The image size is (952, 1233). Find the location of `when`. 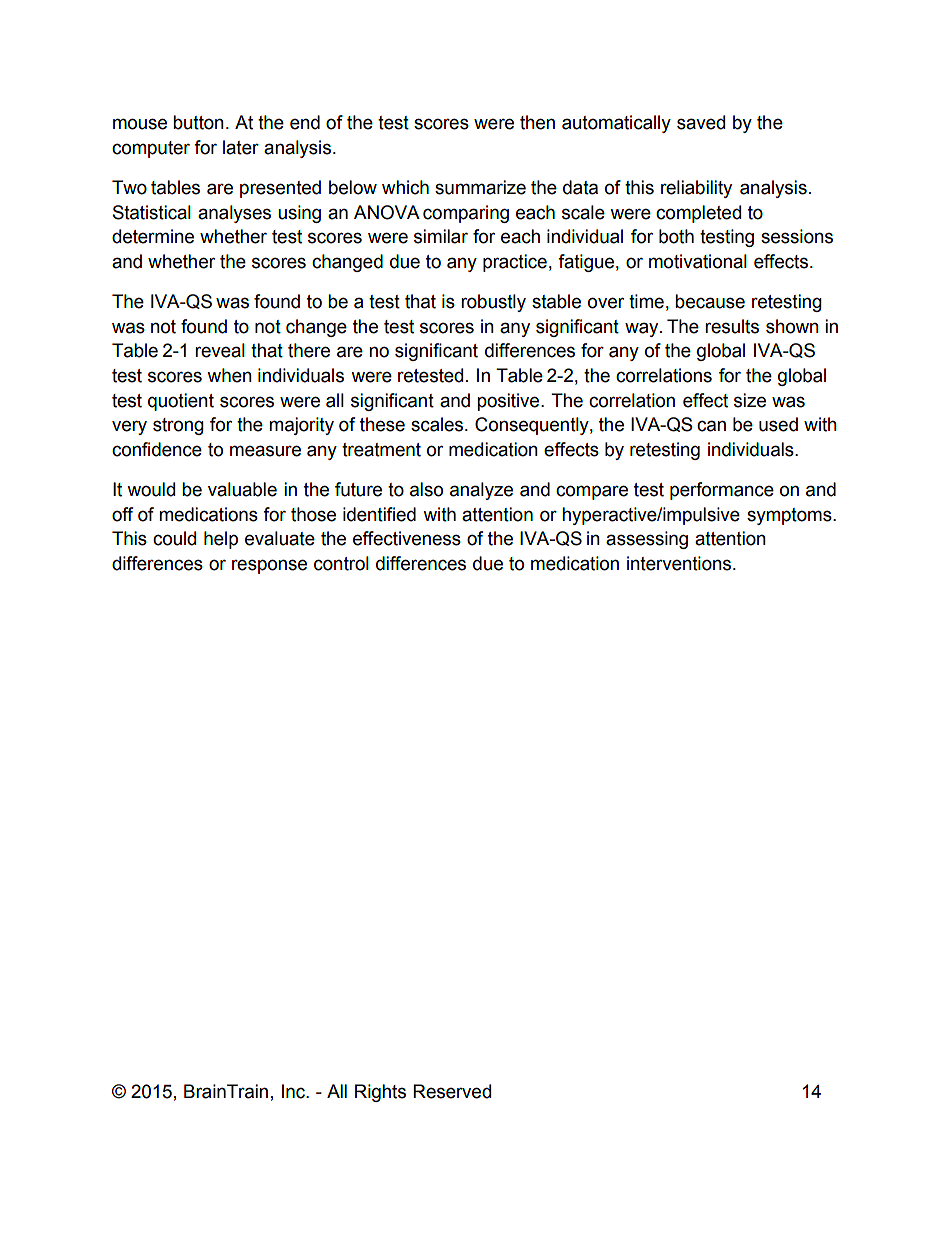

when is located at coordinates (229, 375).
